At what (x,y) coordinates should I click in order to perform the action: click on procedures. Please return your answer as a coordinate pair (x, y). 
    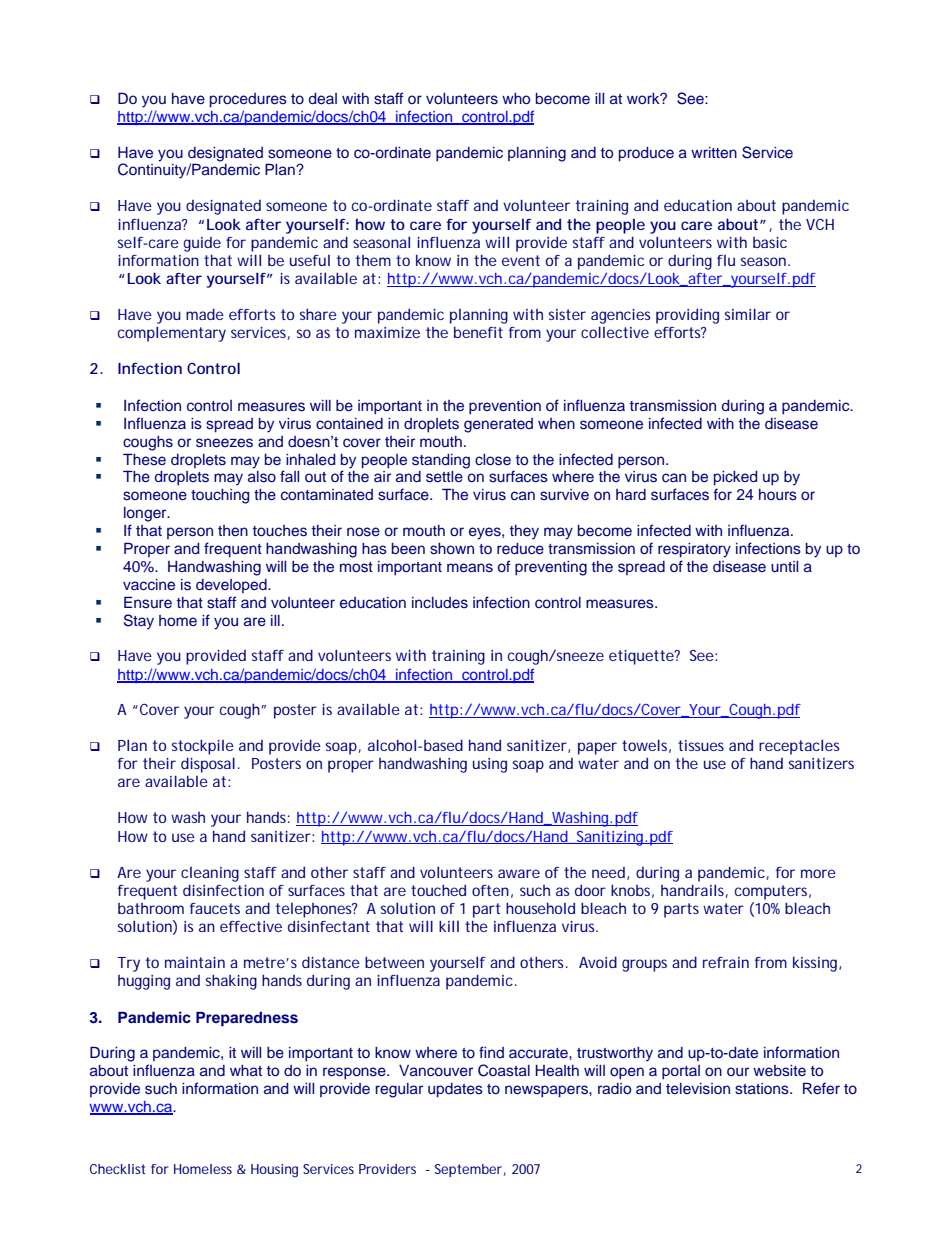
    Looking at the image, I should click on (248, 100).
